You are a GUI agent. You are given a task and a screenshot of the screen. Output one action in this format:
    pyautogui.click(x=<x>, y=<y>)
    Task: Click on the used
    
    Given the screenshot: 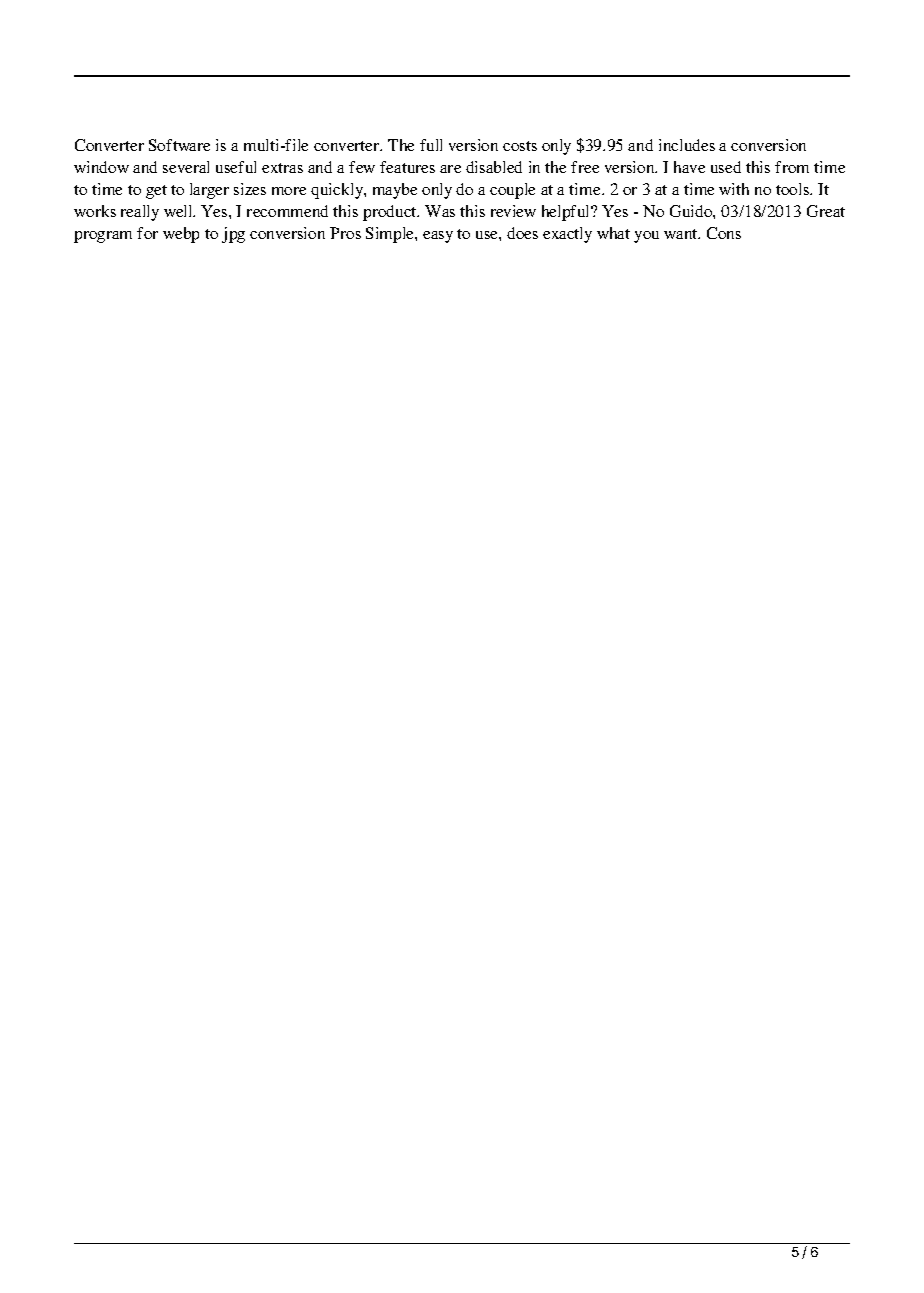 What is the action you would take?
    pyautogui.click(x=726, y=167)
